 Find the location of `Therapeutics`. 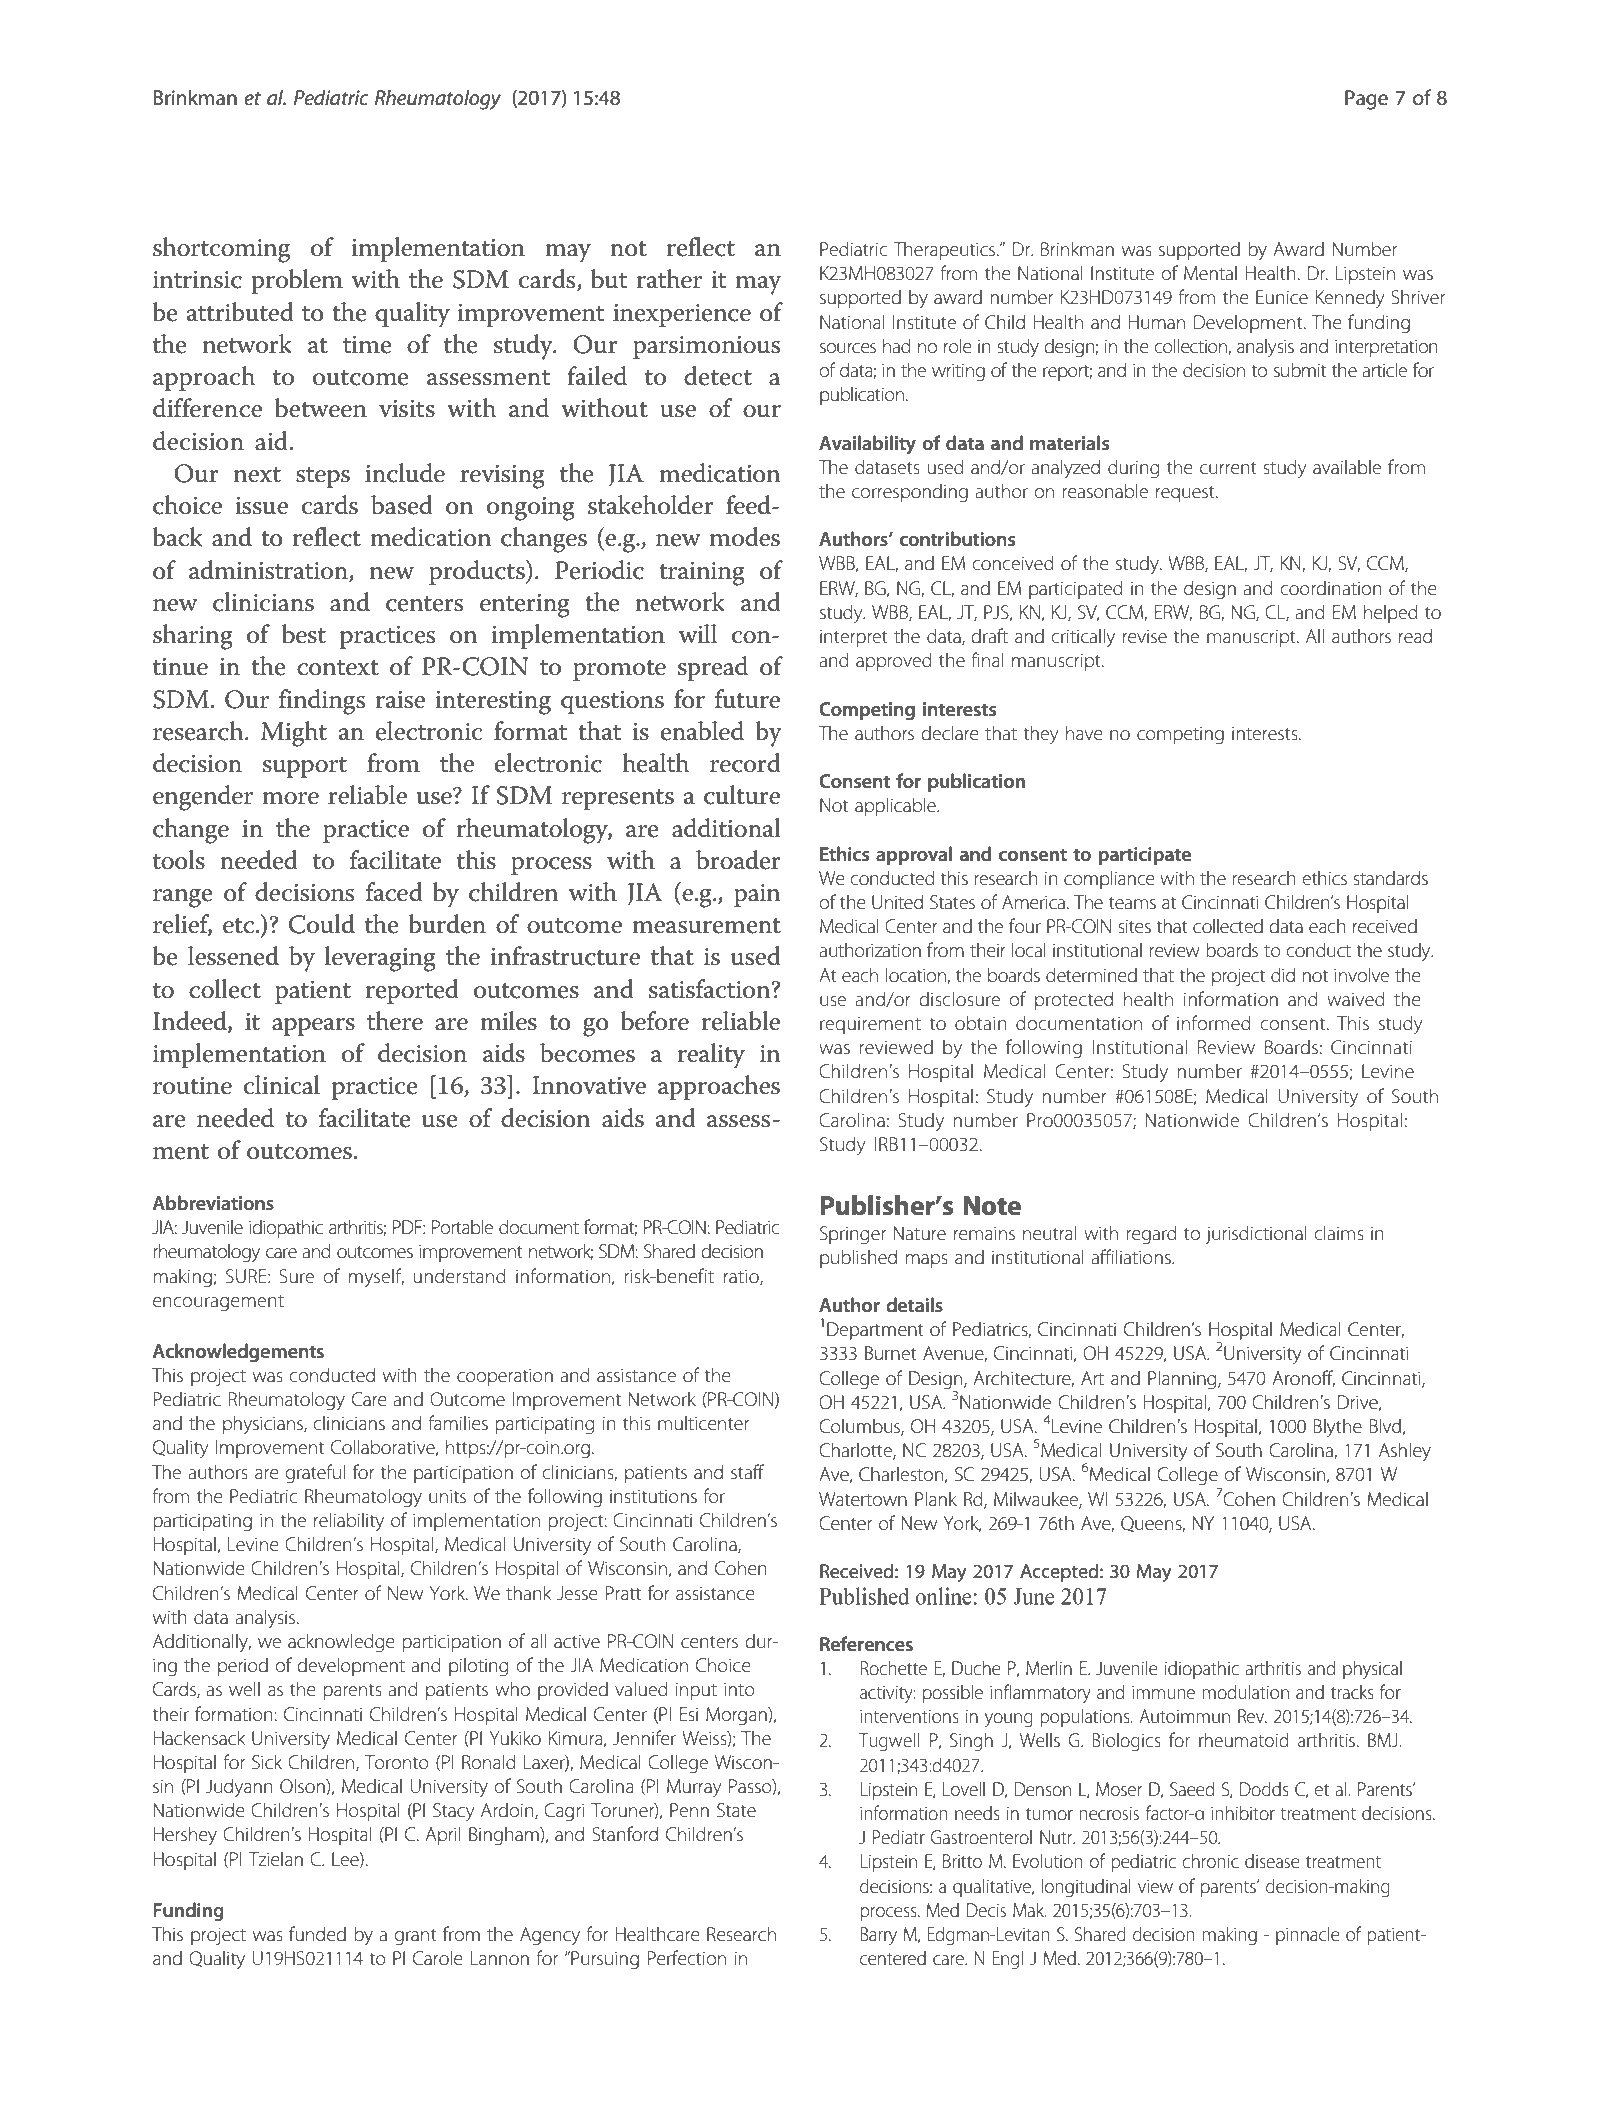

Therapeutics is located at coordinates (946, 250).
